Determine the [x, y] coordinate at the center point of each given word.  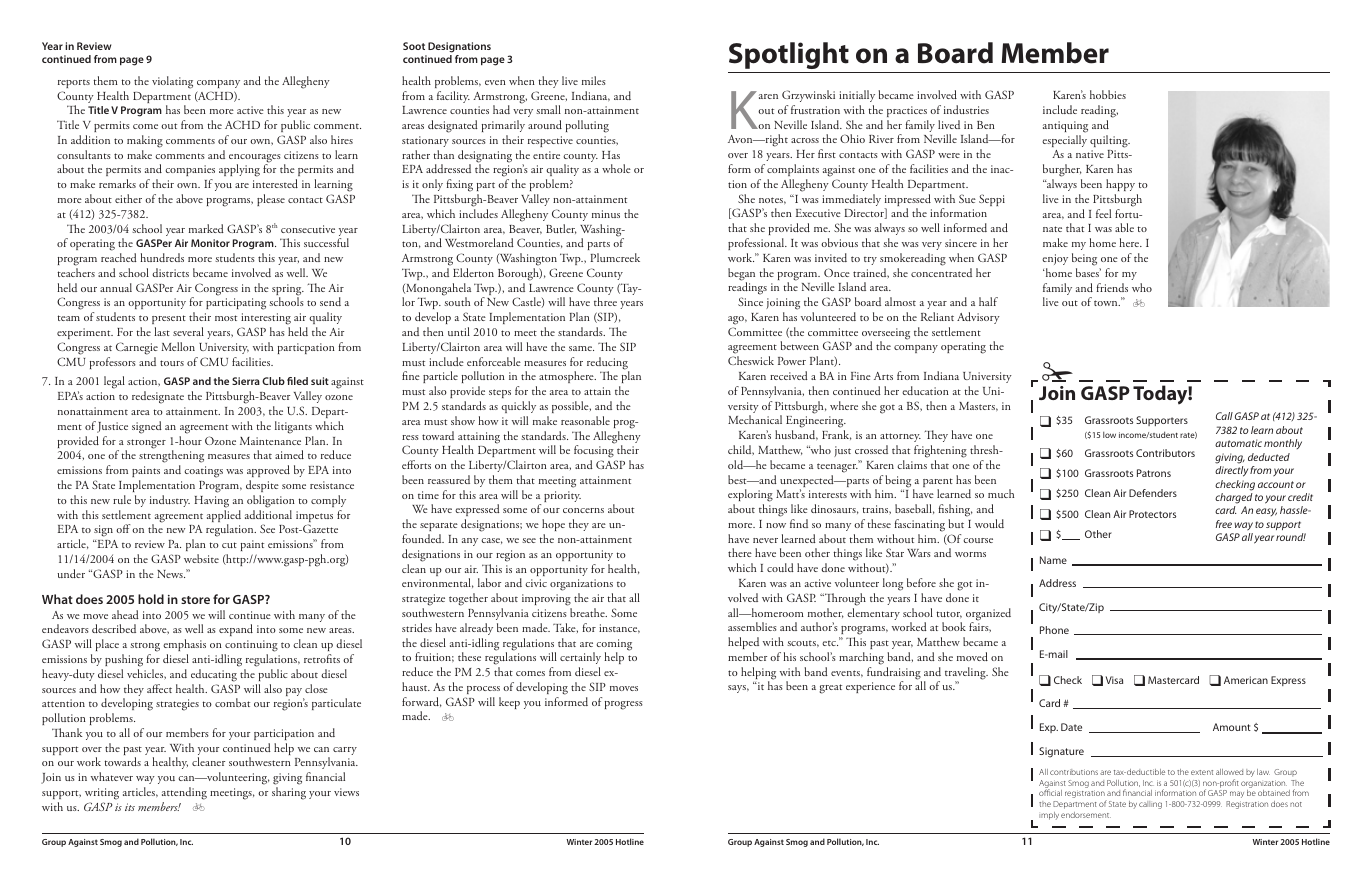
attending [184, 793]
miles [594, 80]
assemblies [752, 626]
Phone [1054, 630]
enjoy [1055, 259]
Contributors [1165, 453]
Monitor [210, 243]
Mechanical [755, 419]
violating [172, 82]
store [195, 600]
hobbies [1108, 94]
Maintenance [270, 441]
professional [757, 244]
